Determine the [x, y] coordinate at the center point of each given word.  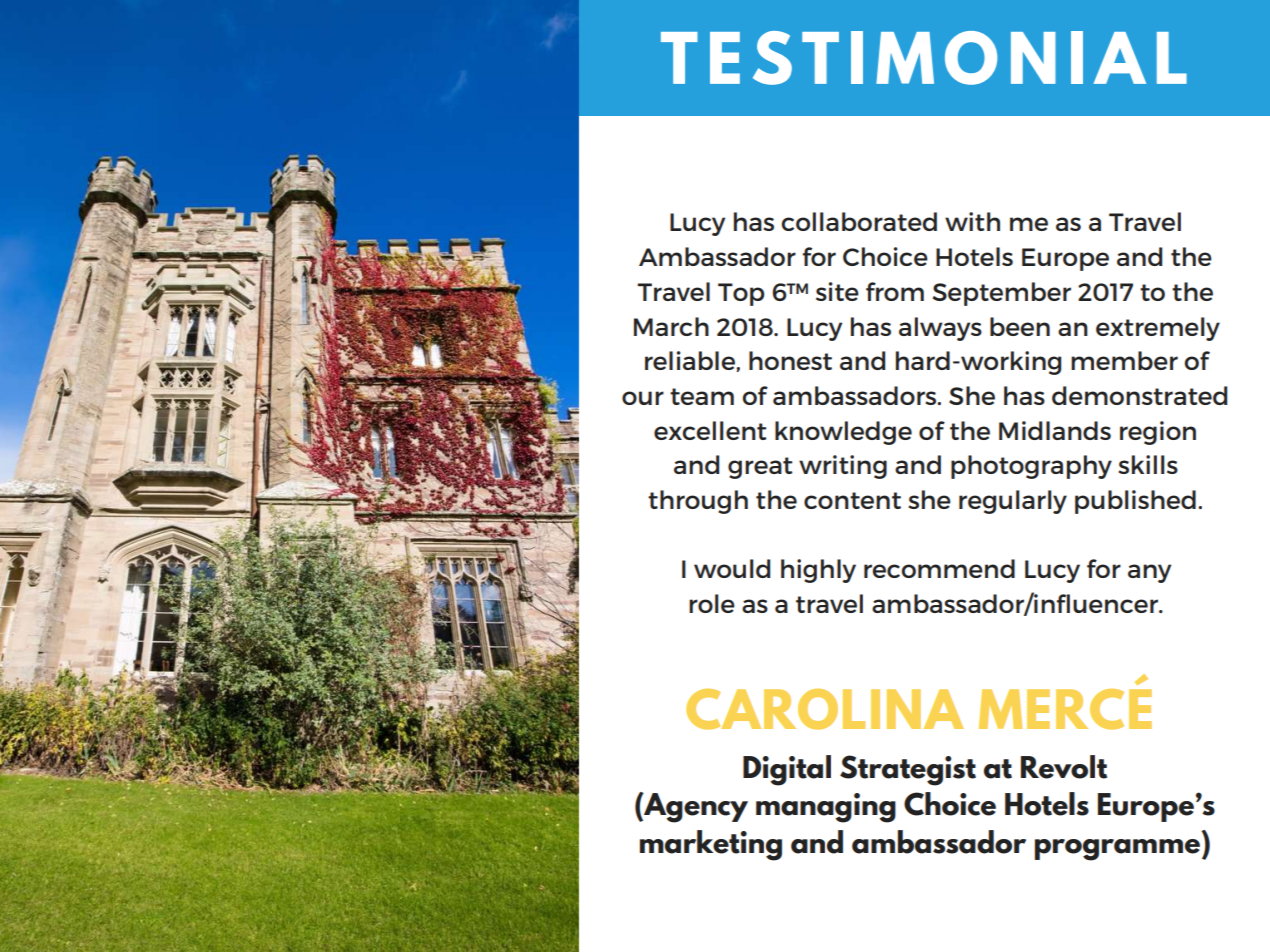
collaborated [859, 221]
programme [1117, 850]
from [895, 291]
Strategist [908, 770]
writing [843, 467]
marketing [711, 845]
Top [741, 294]
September [1002, 294]
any [1149, 573]
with [972, 221]
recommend [939, 568]
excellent [710, 430]
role [712, 603]
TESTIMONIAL [924, 58]
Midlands [1055, 430]
